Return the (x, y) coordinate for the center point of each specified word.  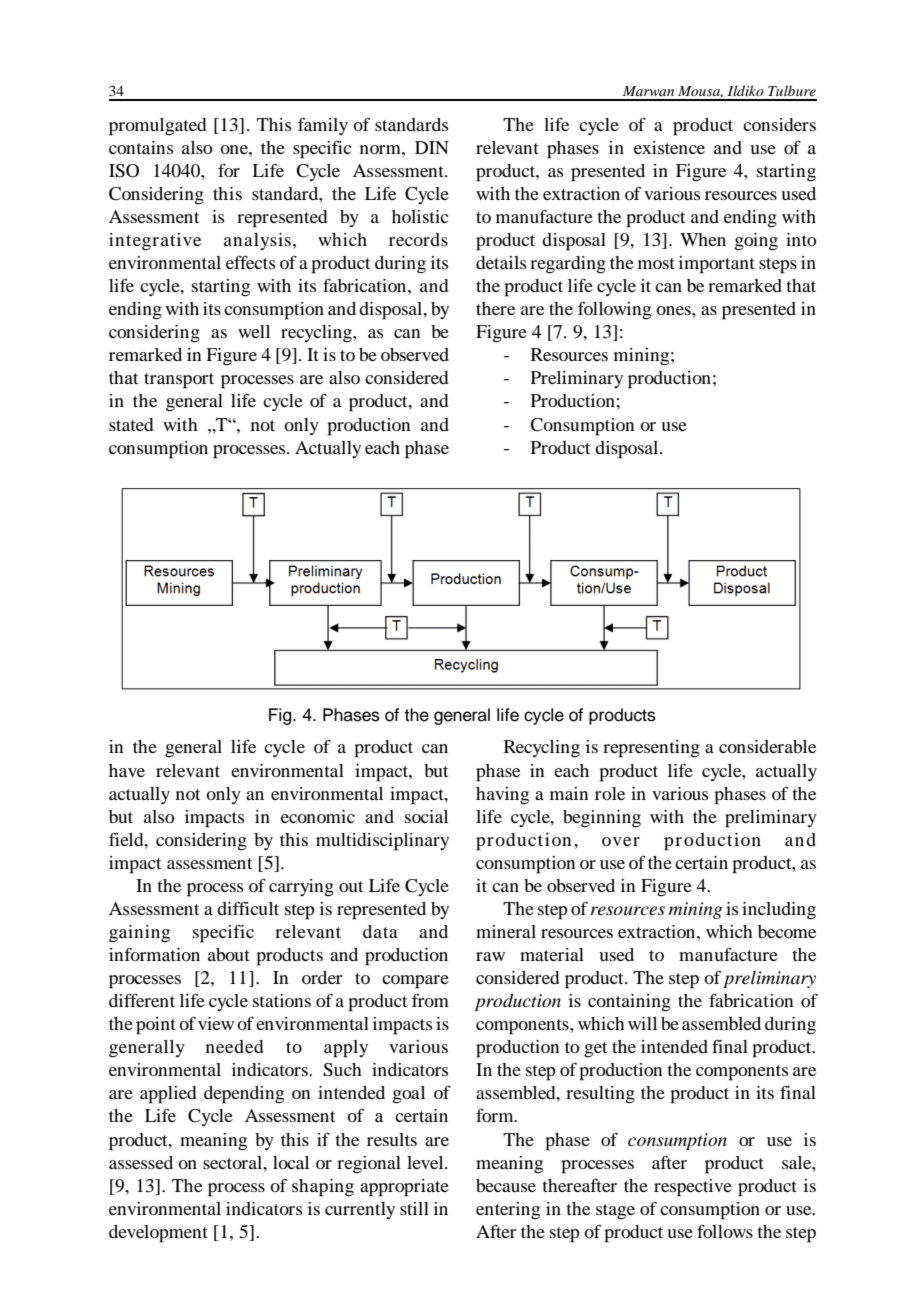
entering (508, 1211)
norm (381, 149)
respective (693, 1188)
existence (669, 147)
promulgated (157, 127)
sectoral (234, 1162)
